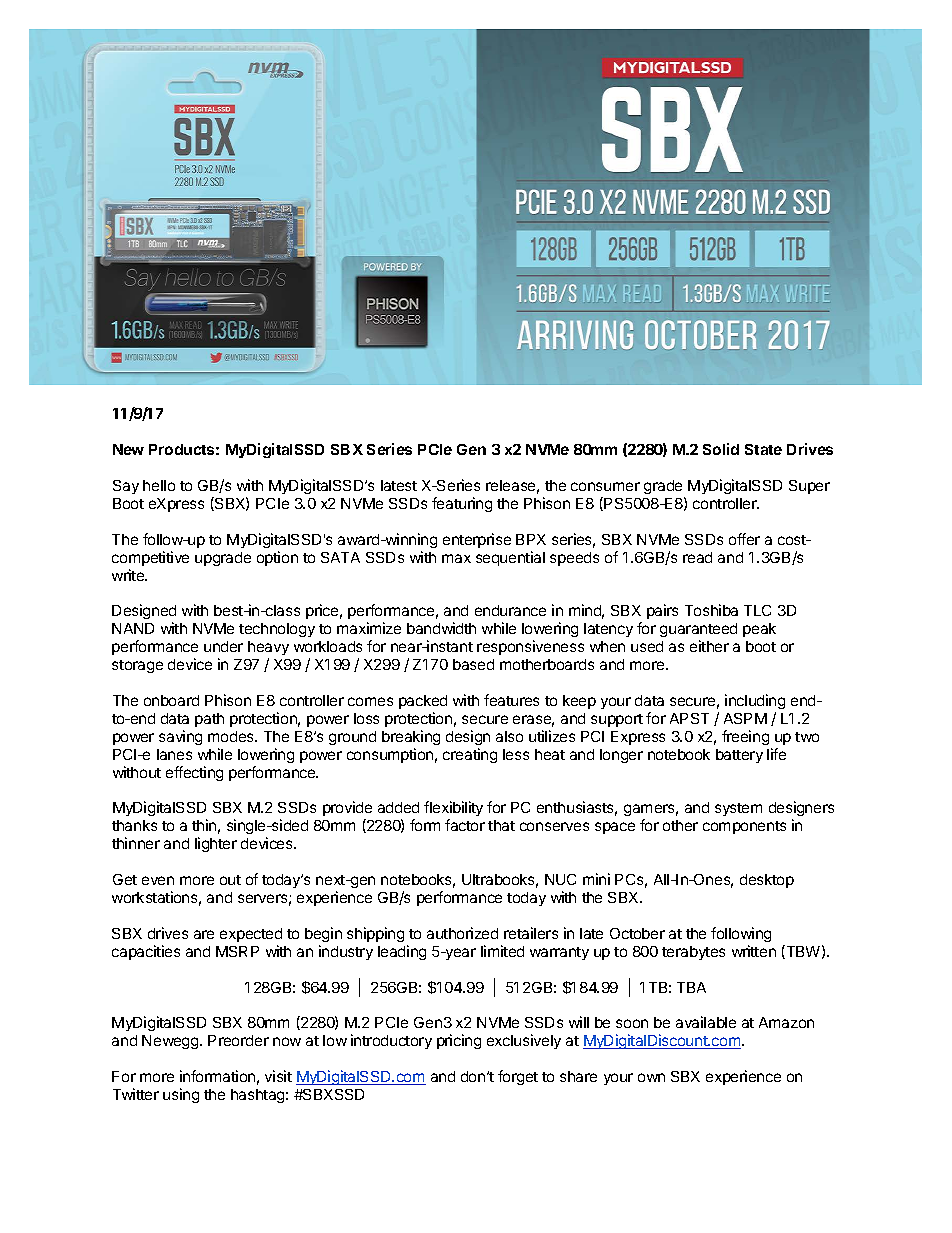  Describe the element at coordinates (181, 1095) in the screenshot. I see `using` at that location.
